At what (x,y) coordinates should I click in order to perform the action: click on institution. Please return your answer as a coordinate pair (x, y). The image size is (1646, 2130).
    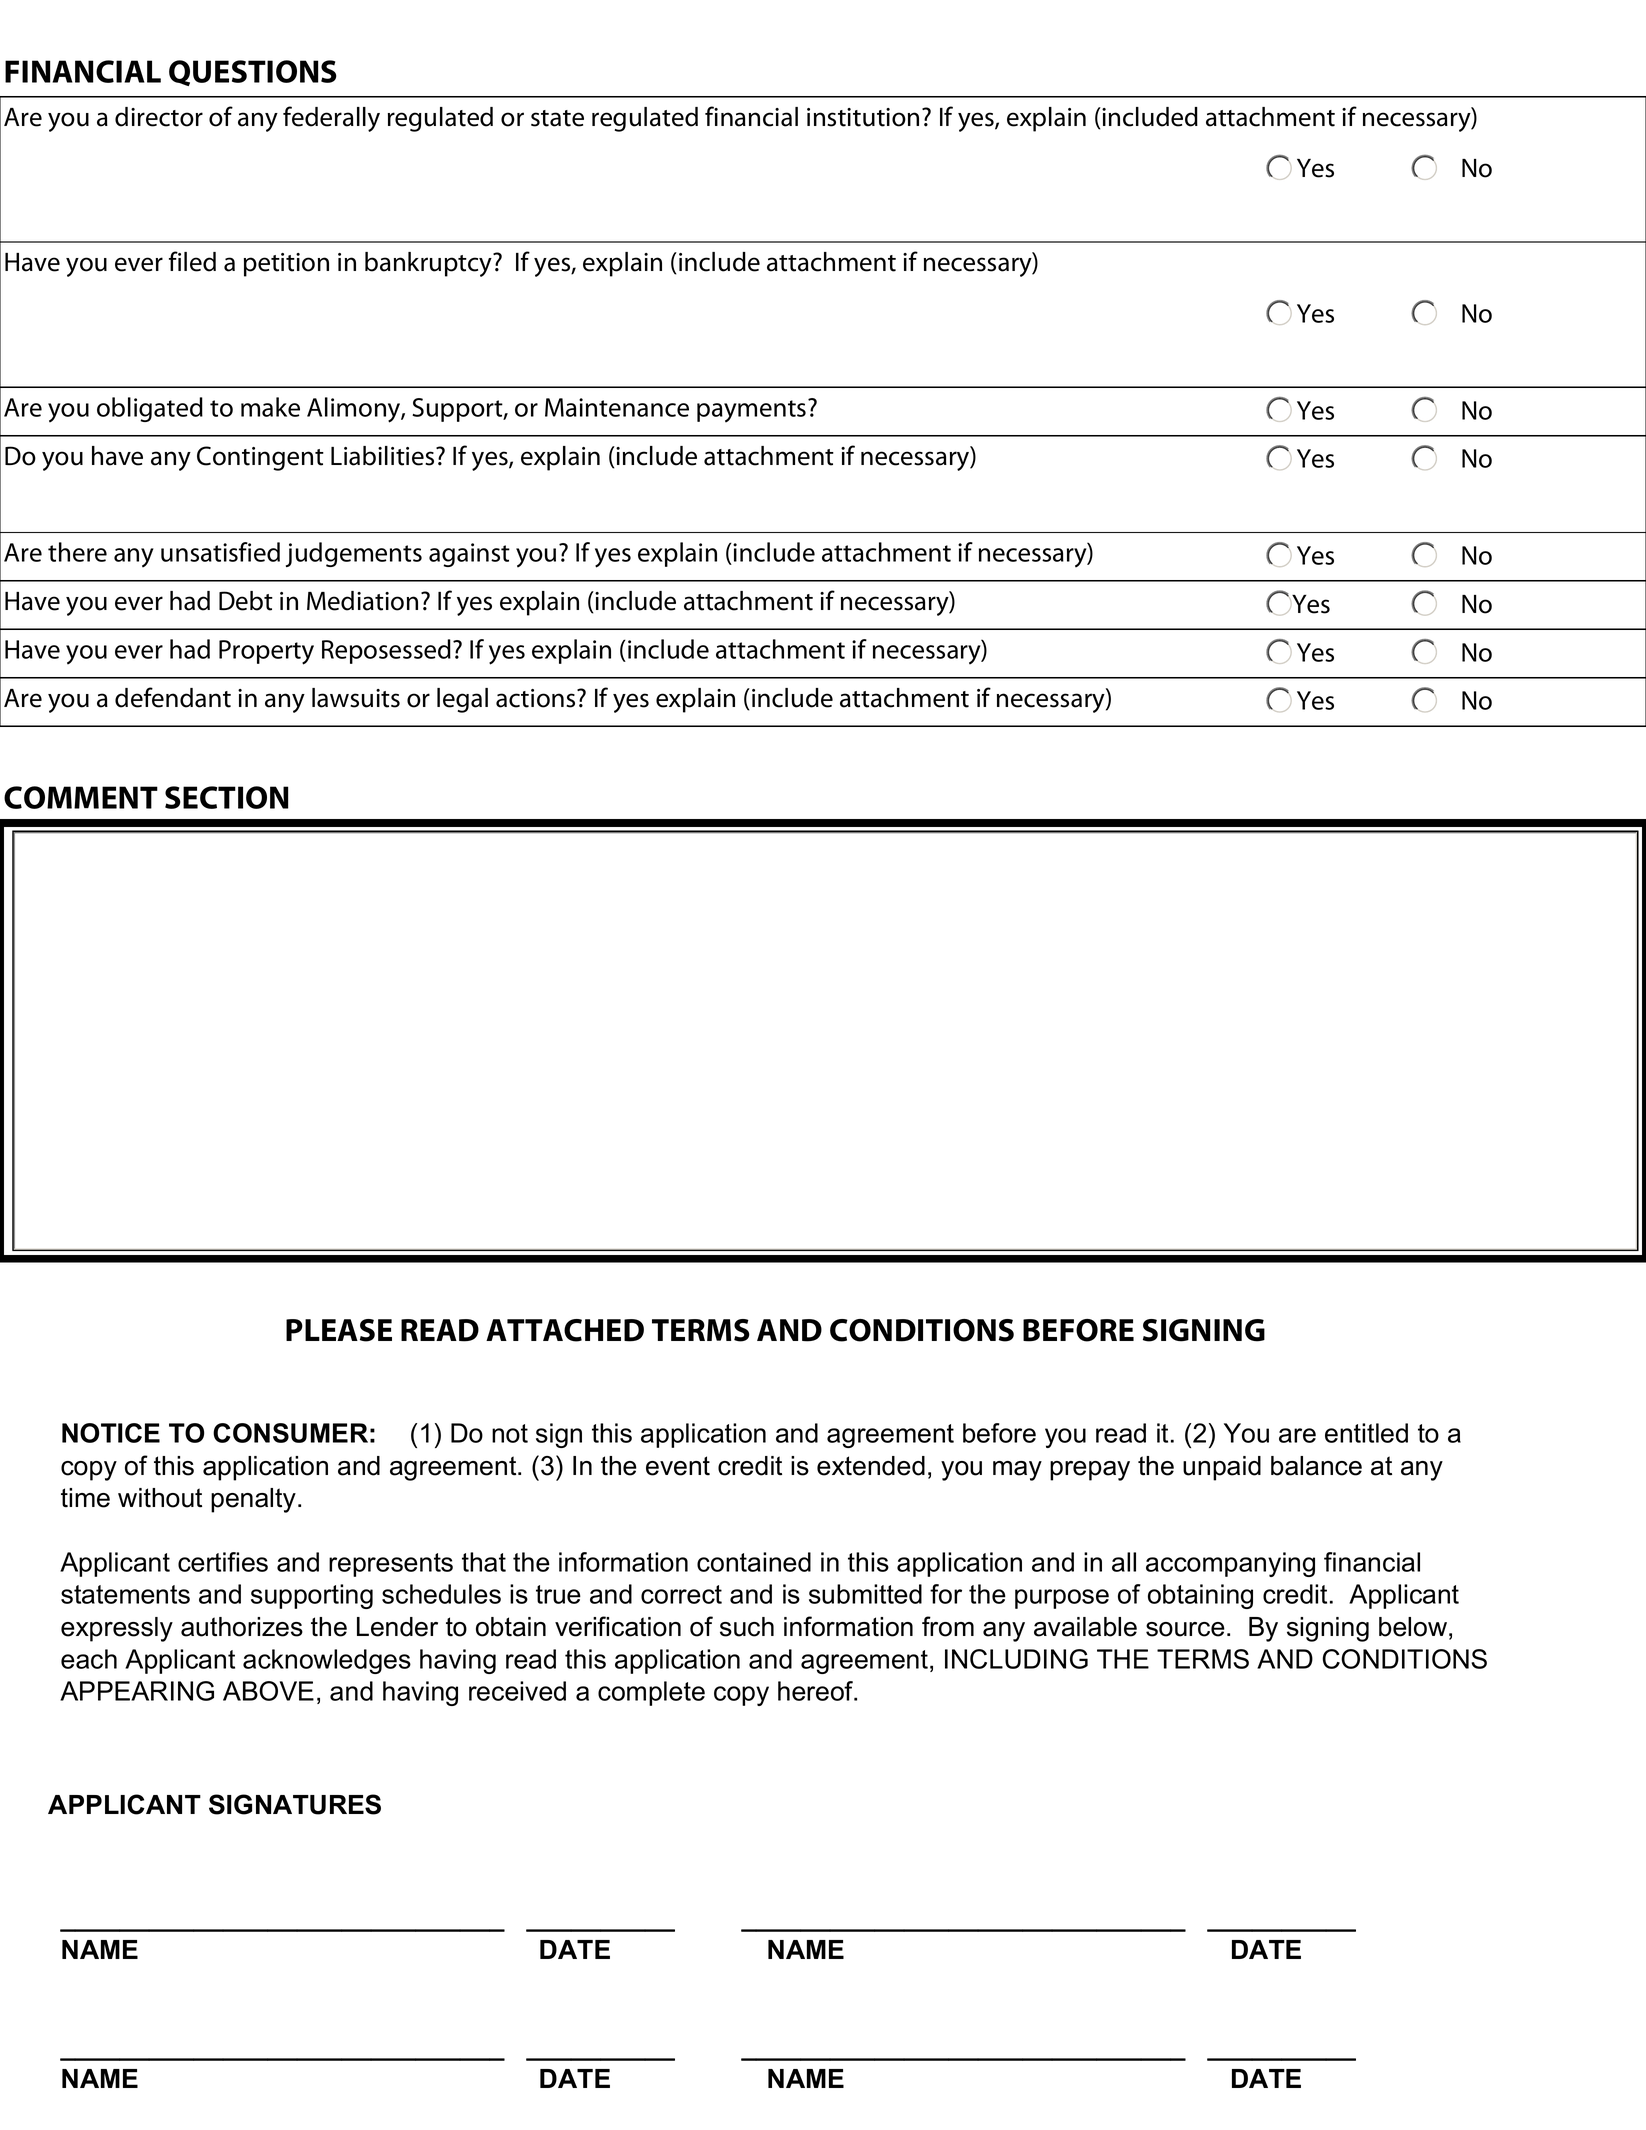
    Looking at the image, I should click on (863, 117).
